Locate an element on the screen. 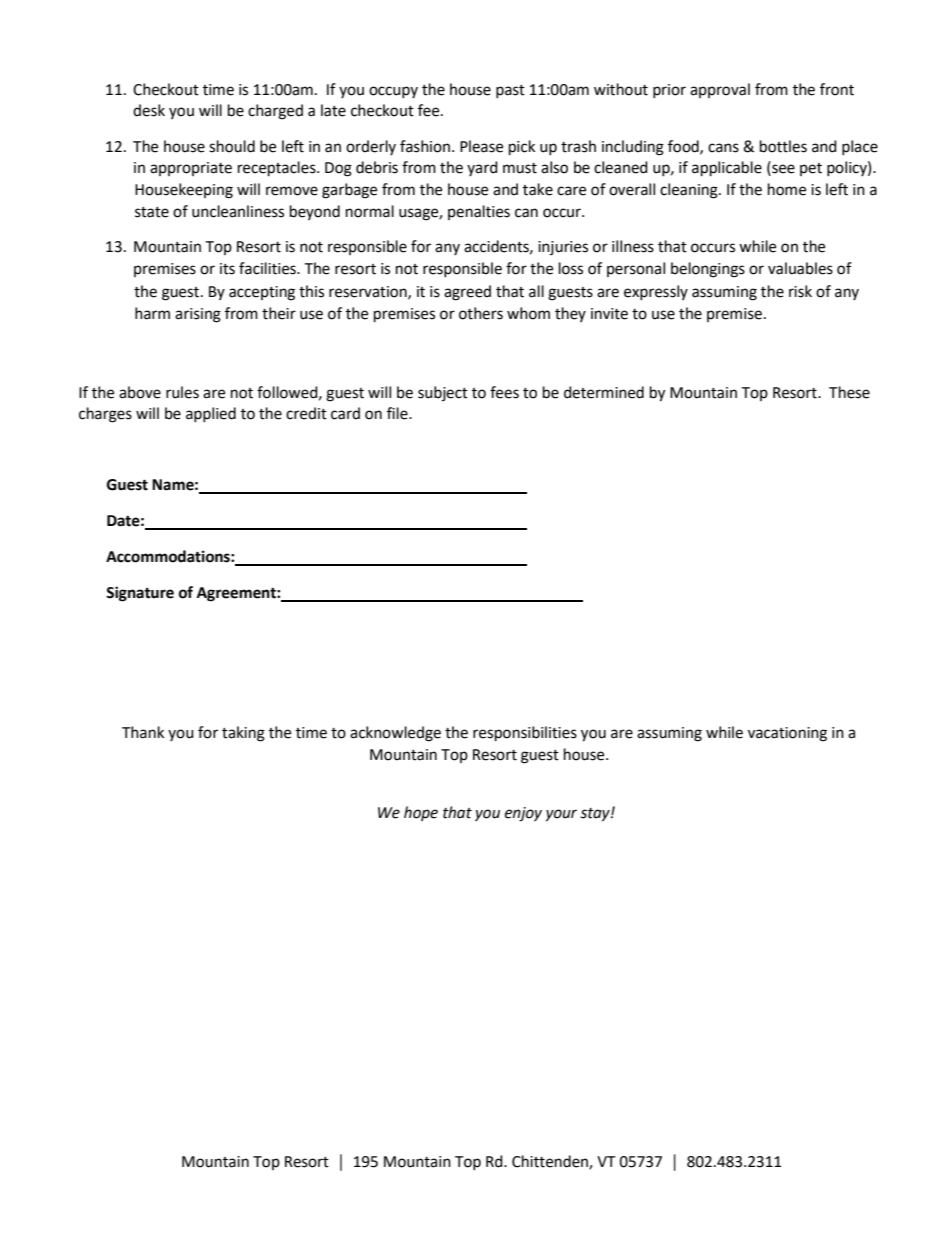  These is located at coordinates (849, 392).
